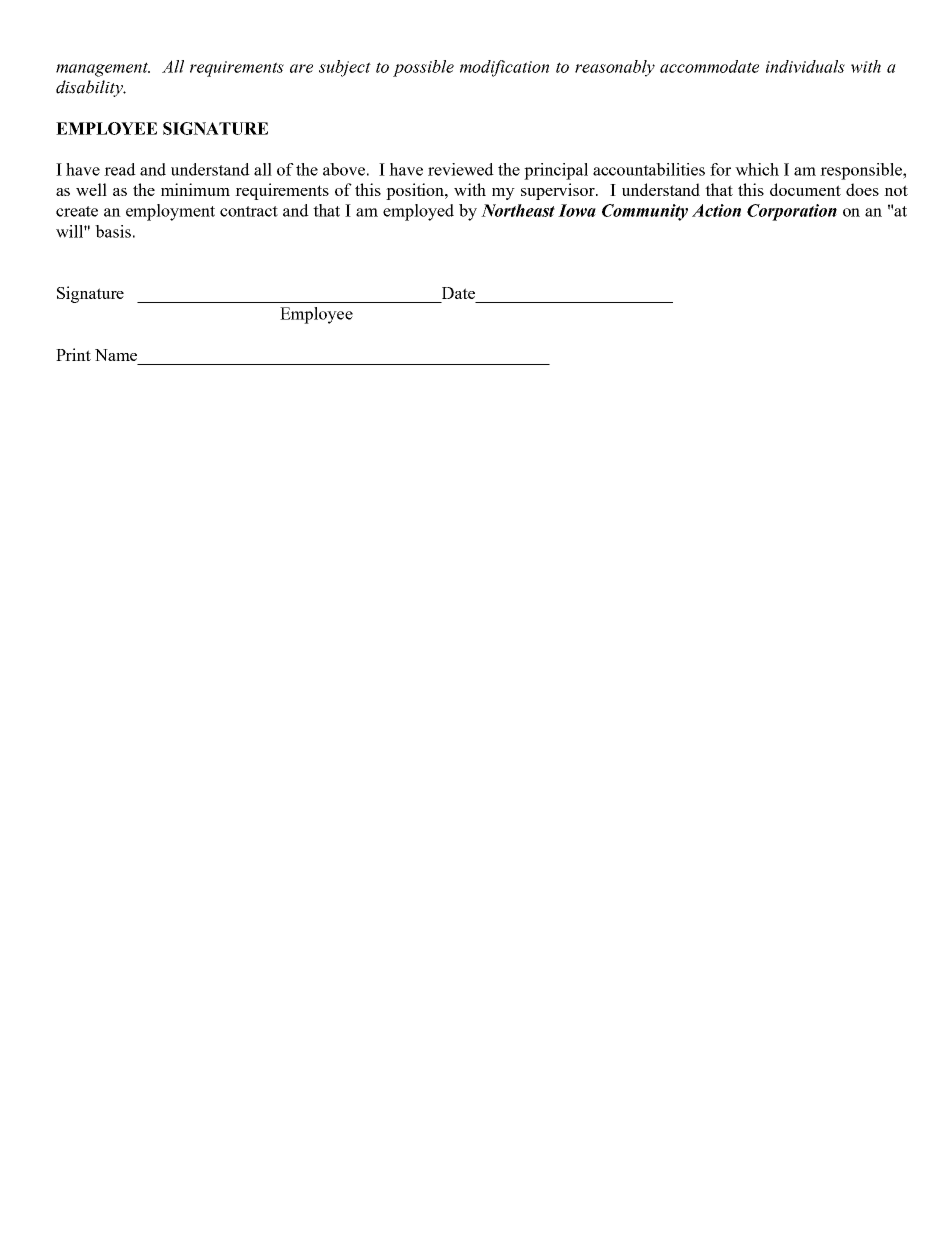 The image size is (952, 1233). What do you see at coordinates (792, 212) in the screenshot?
I see `Corporation` at bounding box center [792, 212].
